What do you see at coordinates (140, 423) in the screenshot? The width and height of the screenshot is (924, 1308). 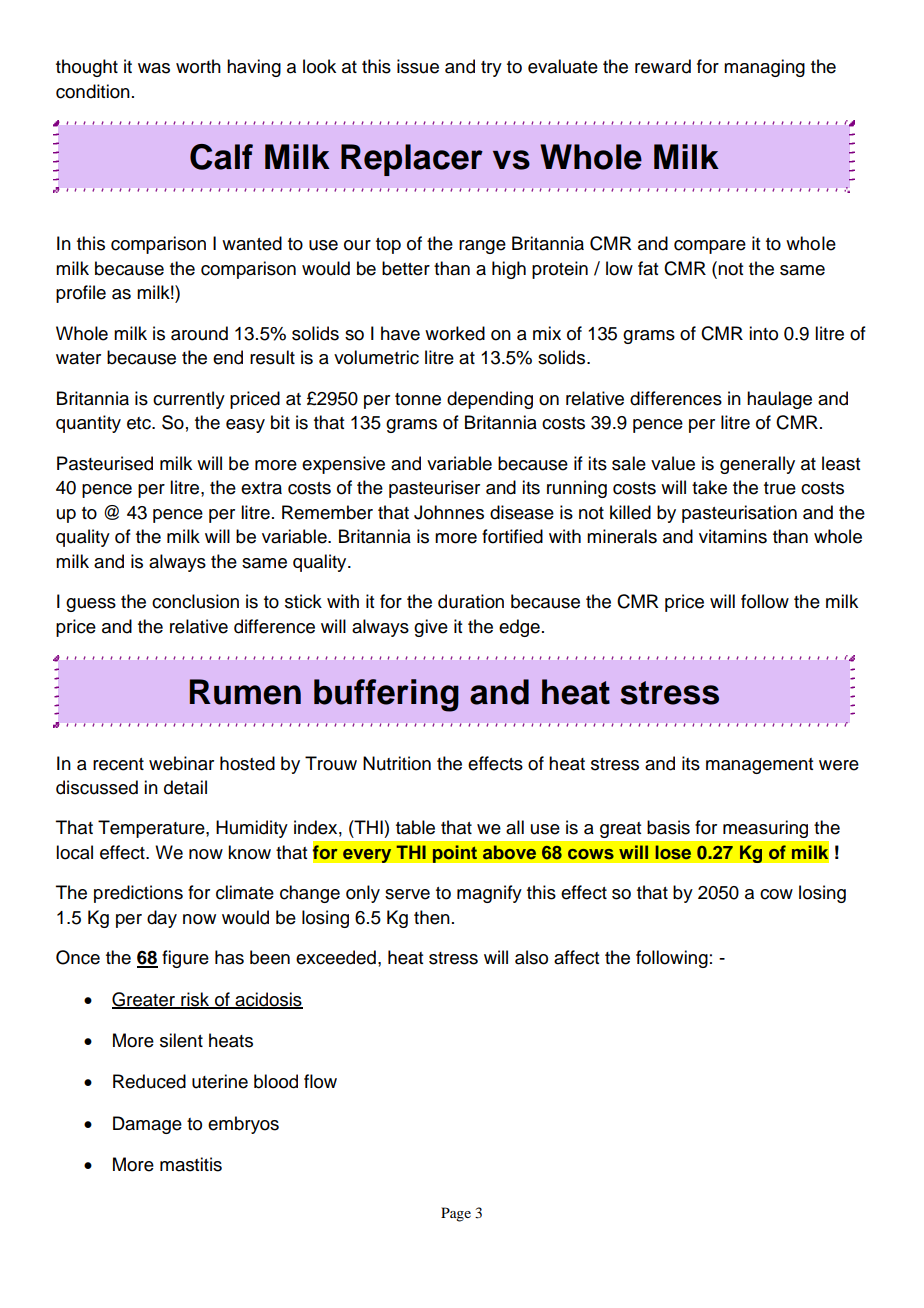 I see `etc` at bounding box center [140, 423].
